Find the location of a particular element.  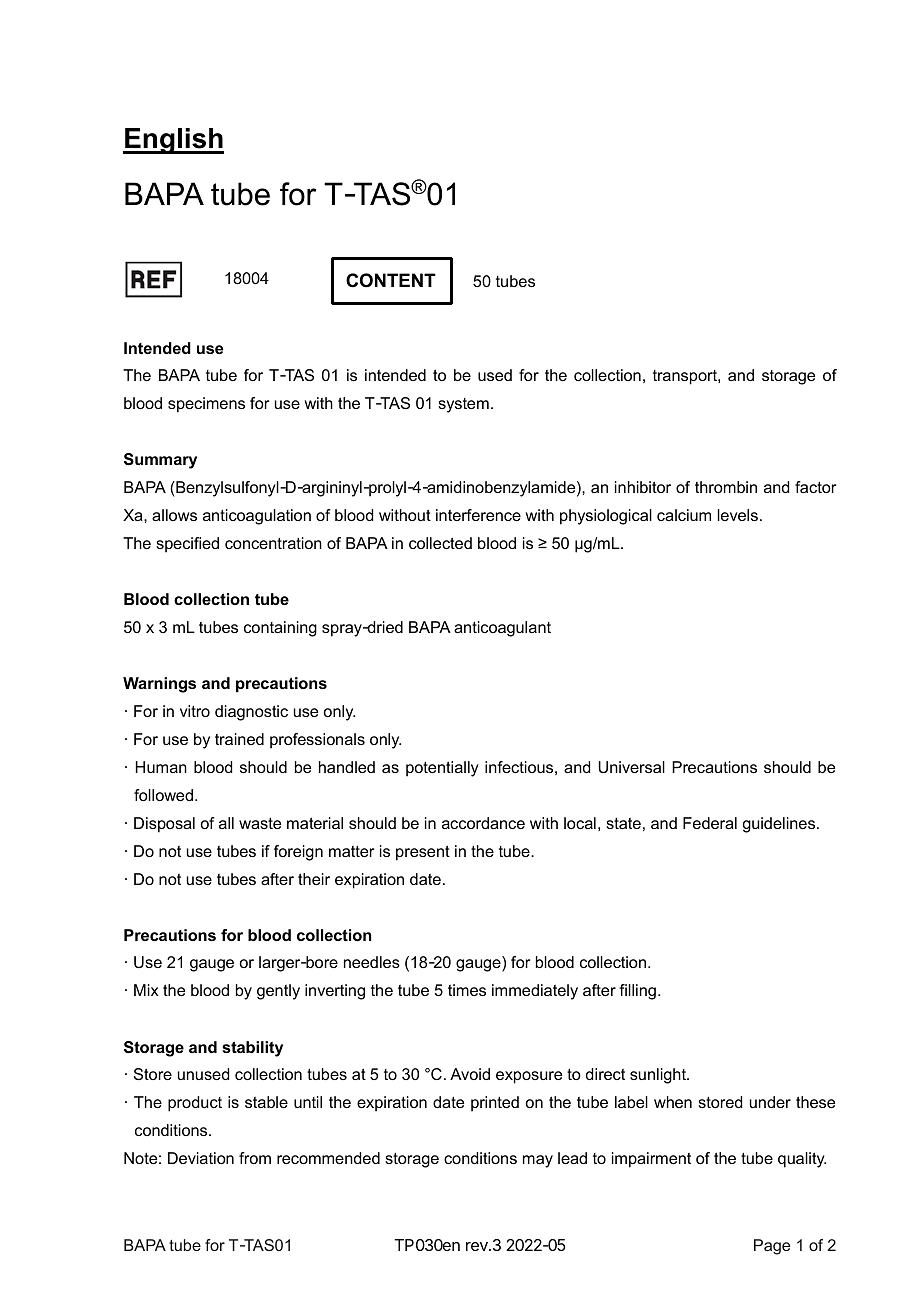

filling is located at coordinates (637, 992).
